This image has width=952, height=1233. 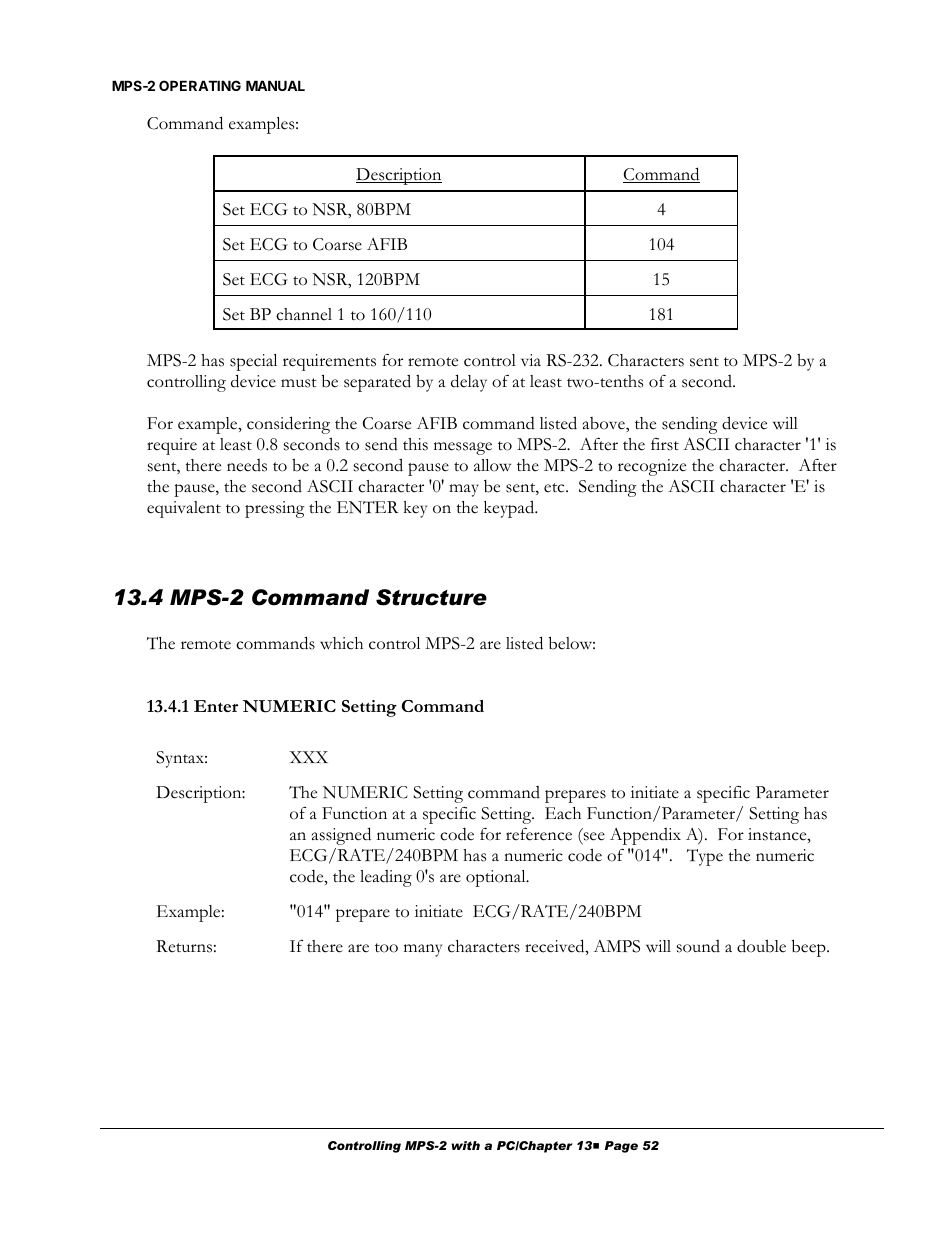 I want to click on MANUAL, so click(x=275, y=85).
